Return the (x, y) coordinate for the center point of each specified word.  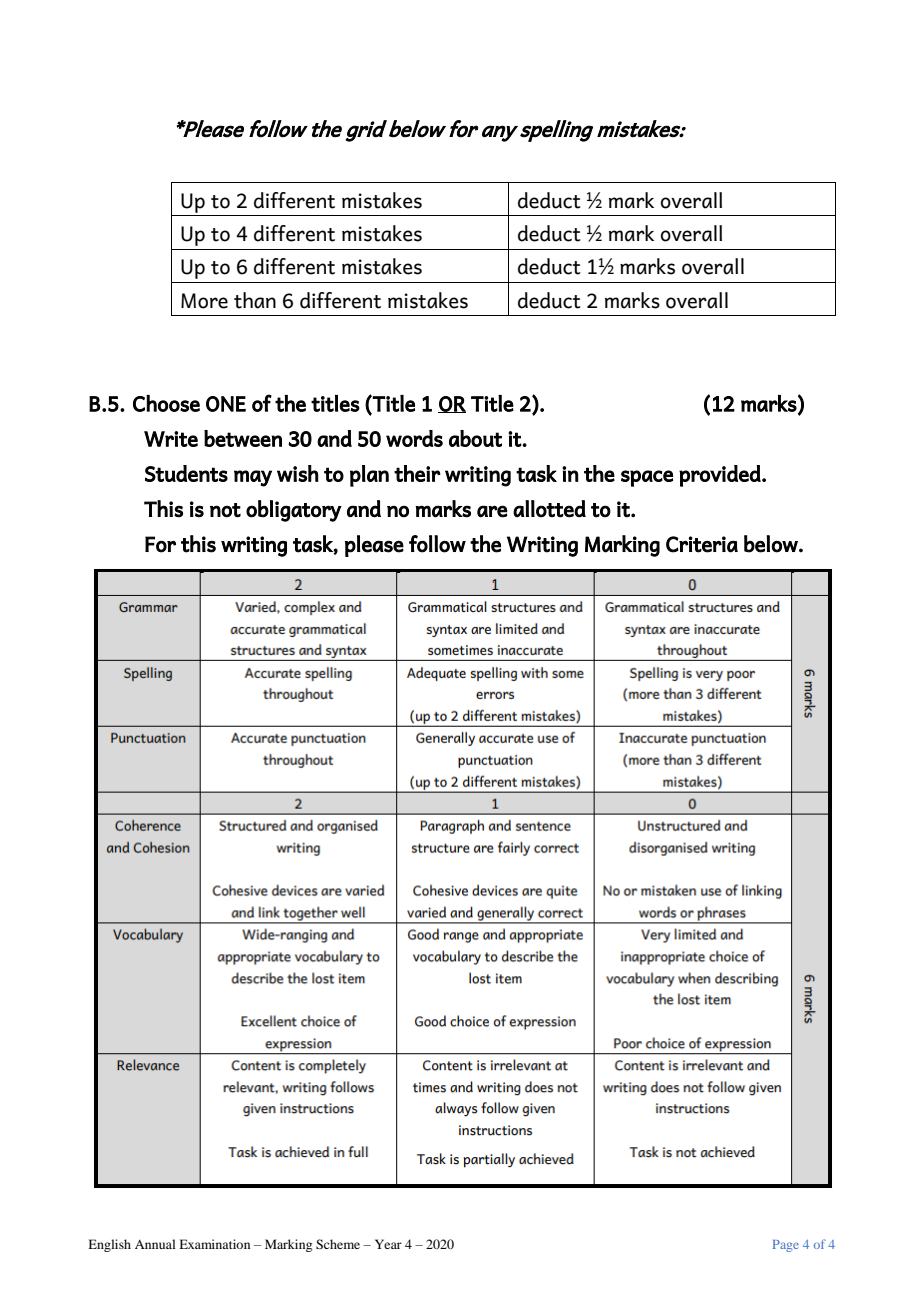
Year (388, 1244)
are (492, 511)
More (204, 301)
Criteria (702, 544)
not (225, 510)
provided (721, 476)
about (475, 438)
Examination (214, 1244)
